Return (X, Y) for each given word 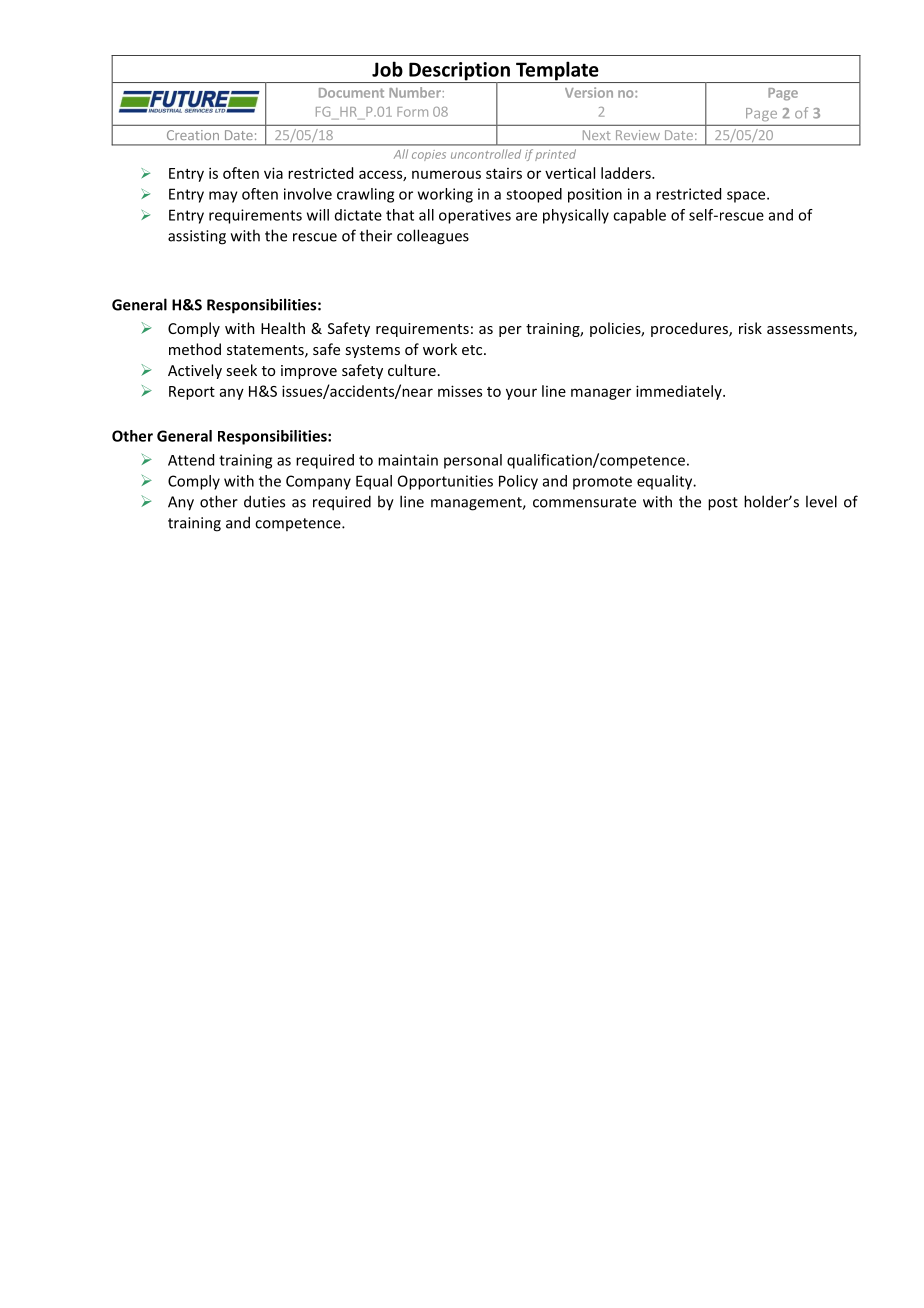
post (723, 504)
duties (264, 501)
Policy (518, 482)
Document (351, 93)
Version (589, 92)
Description (459, 72)
